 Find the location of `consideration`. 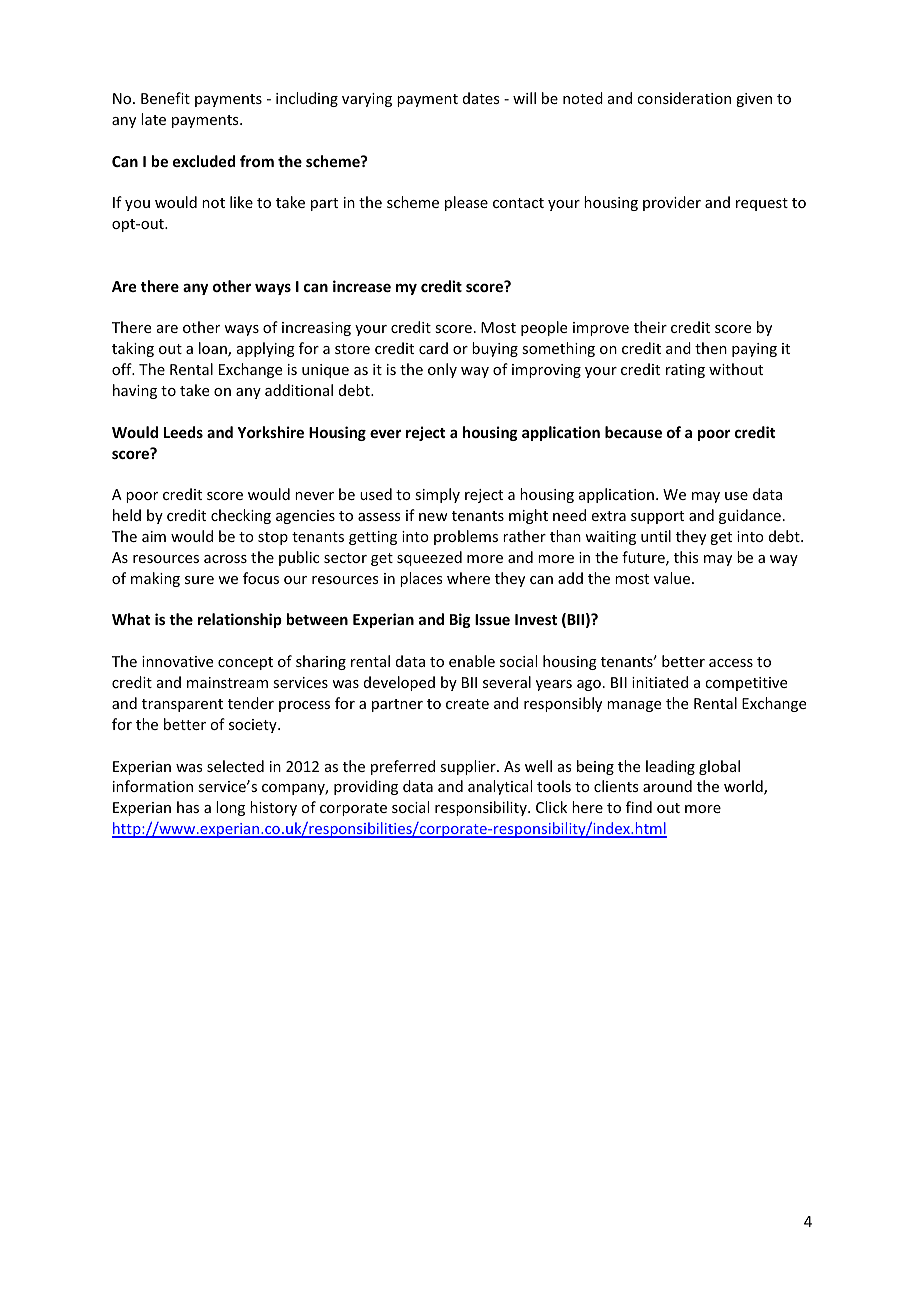

consideration is located at coordinates (684, 98).
